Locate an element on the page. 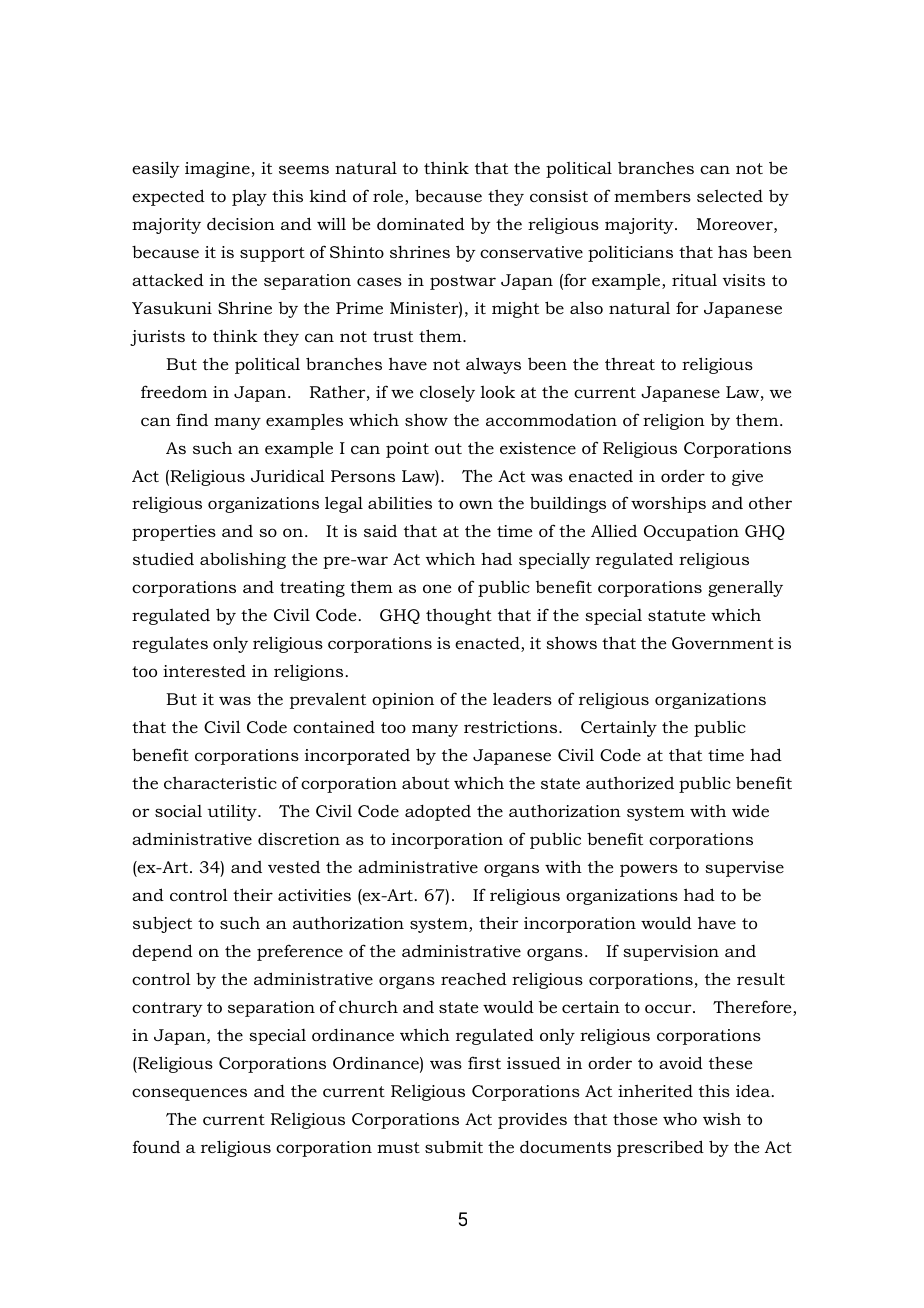 The width and height of the image is (924, 1308). adopted is located at coordinates (438, 812).
